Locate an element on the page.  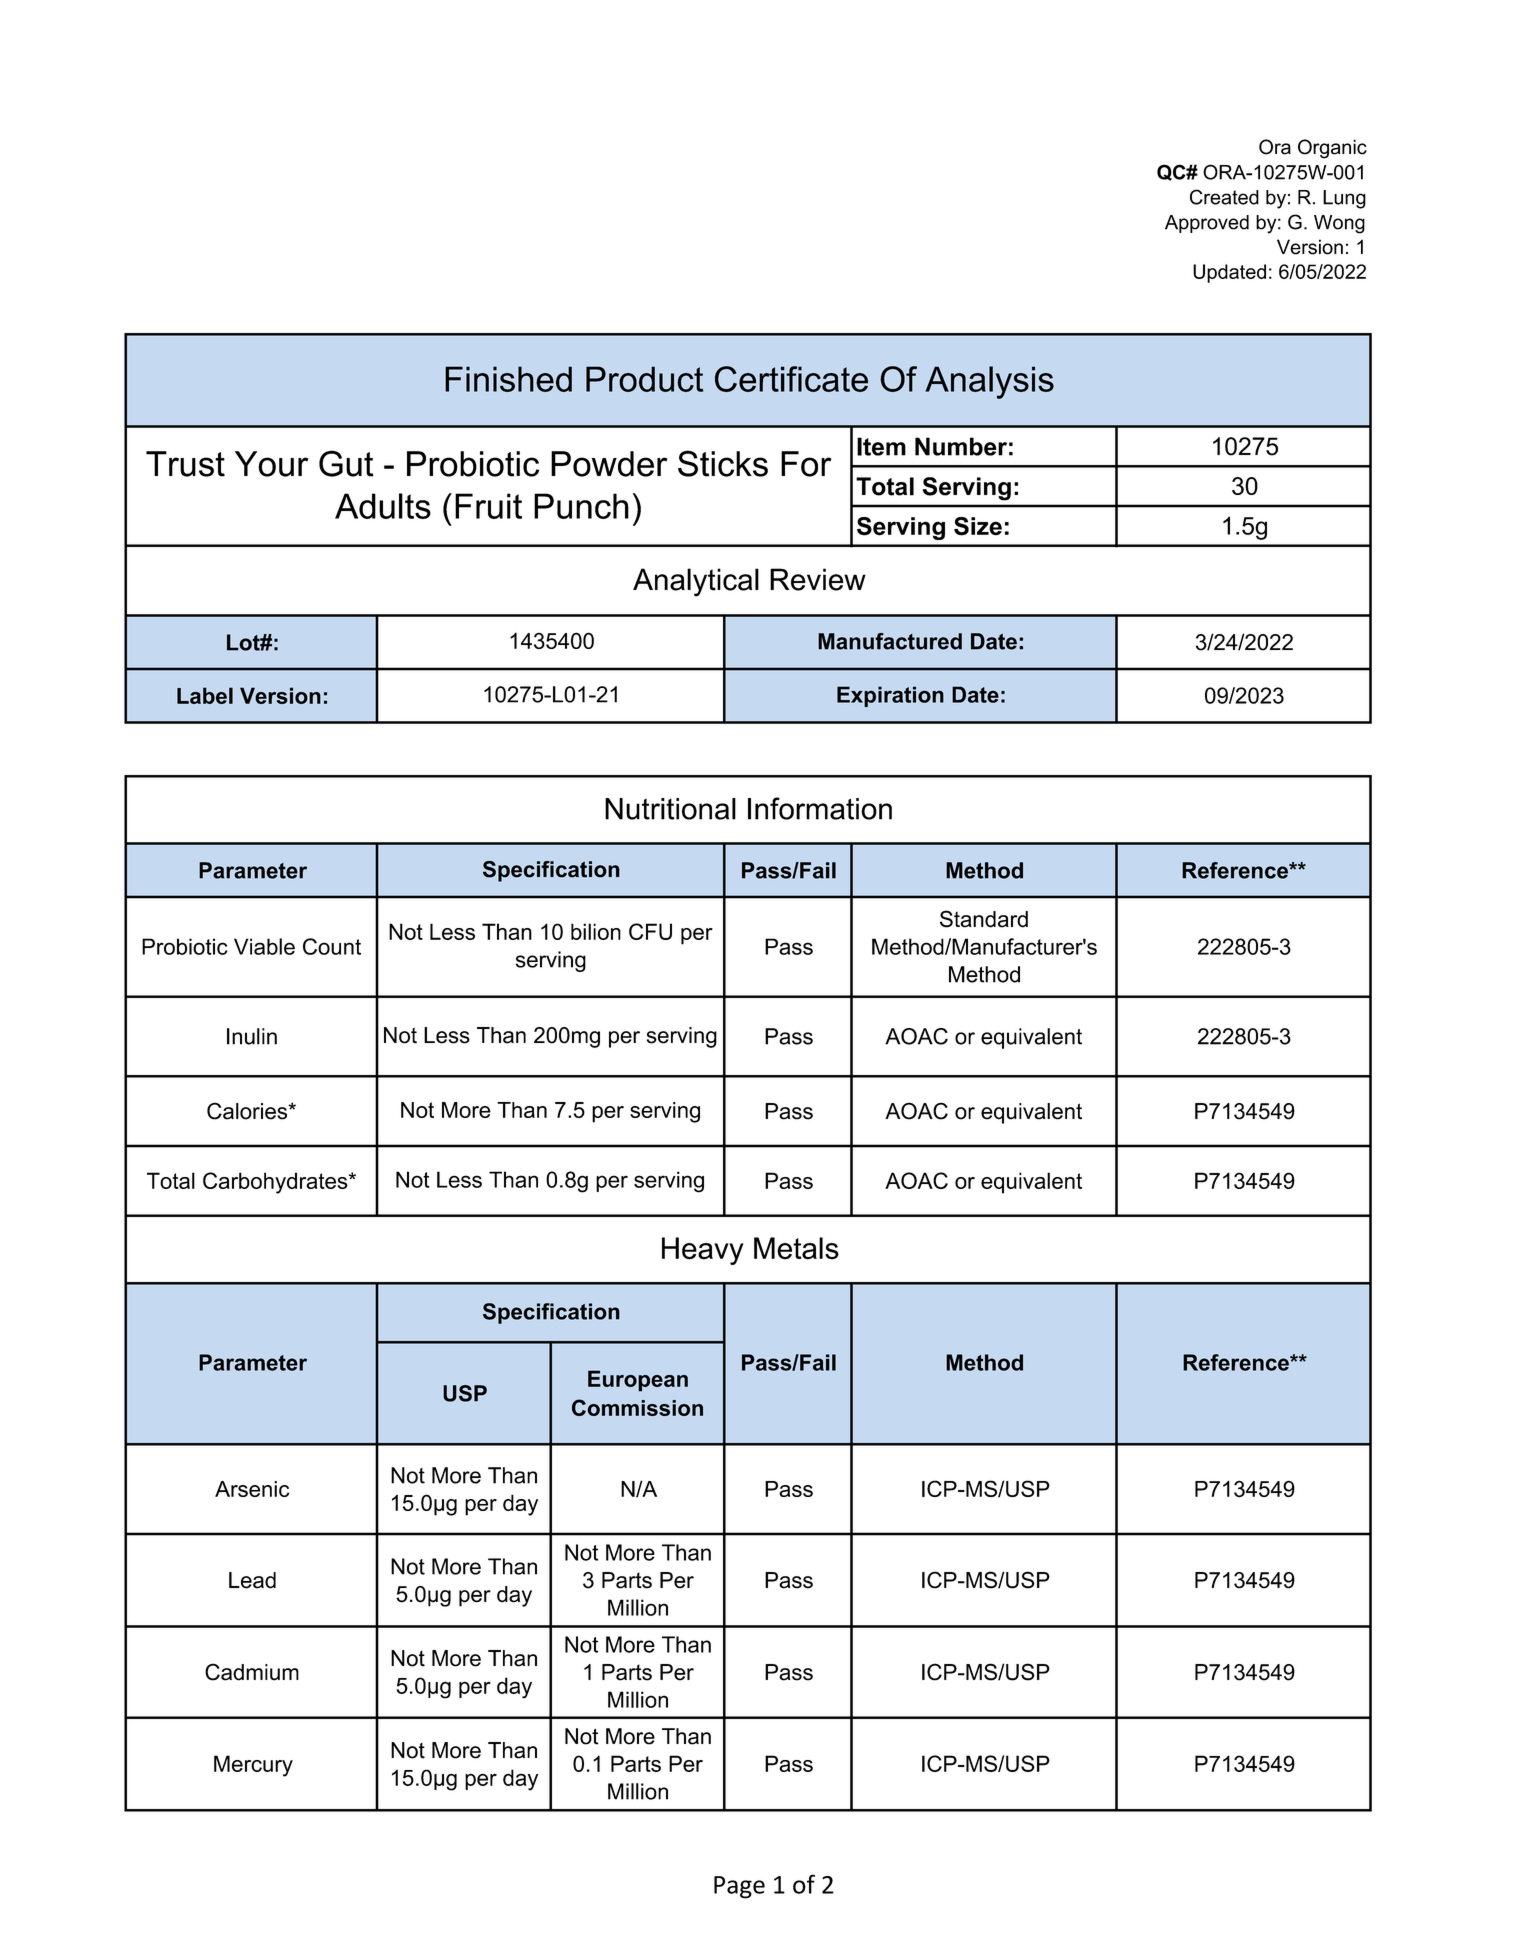
Adults is located at coordinates (383, 506).
